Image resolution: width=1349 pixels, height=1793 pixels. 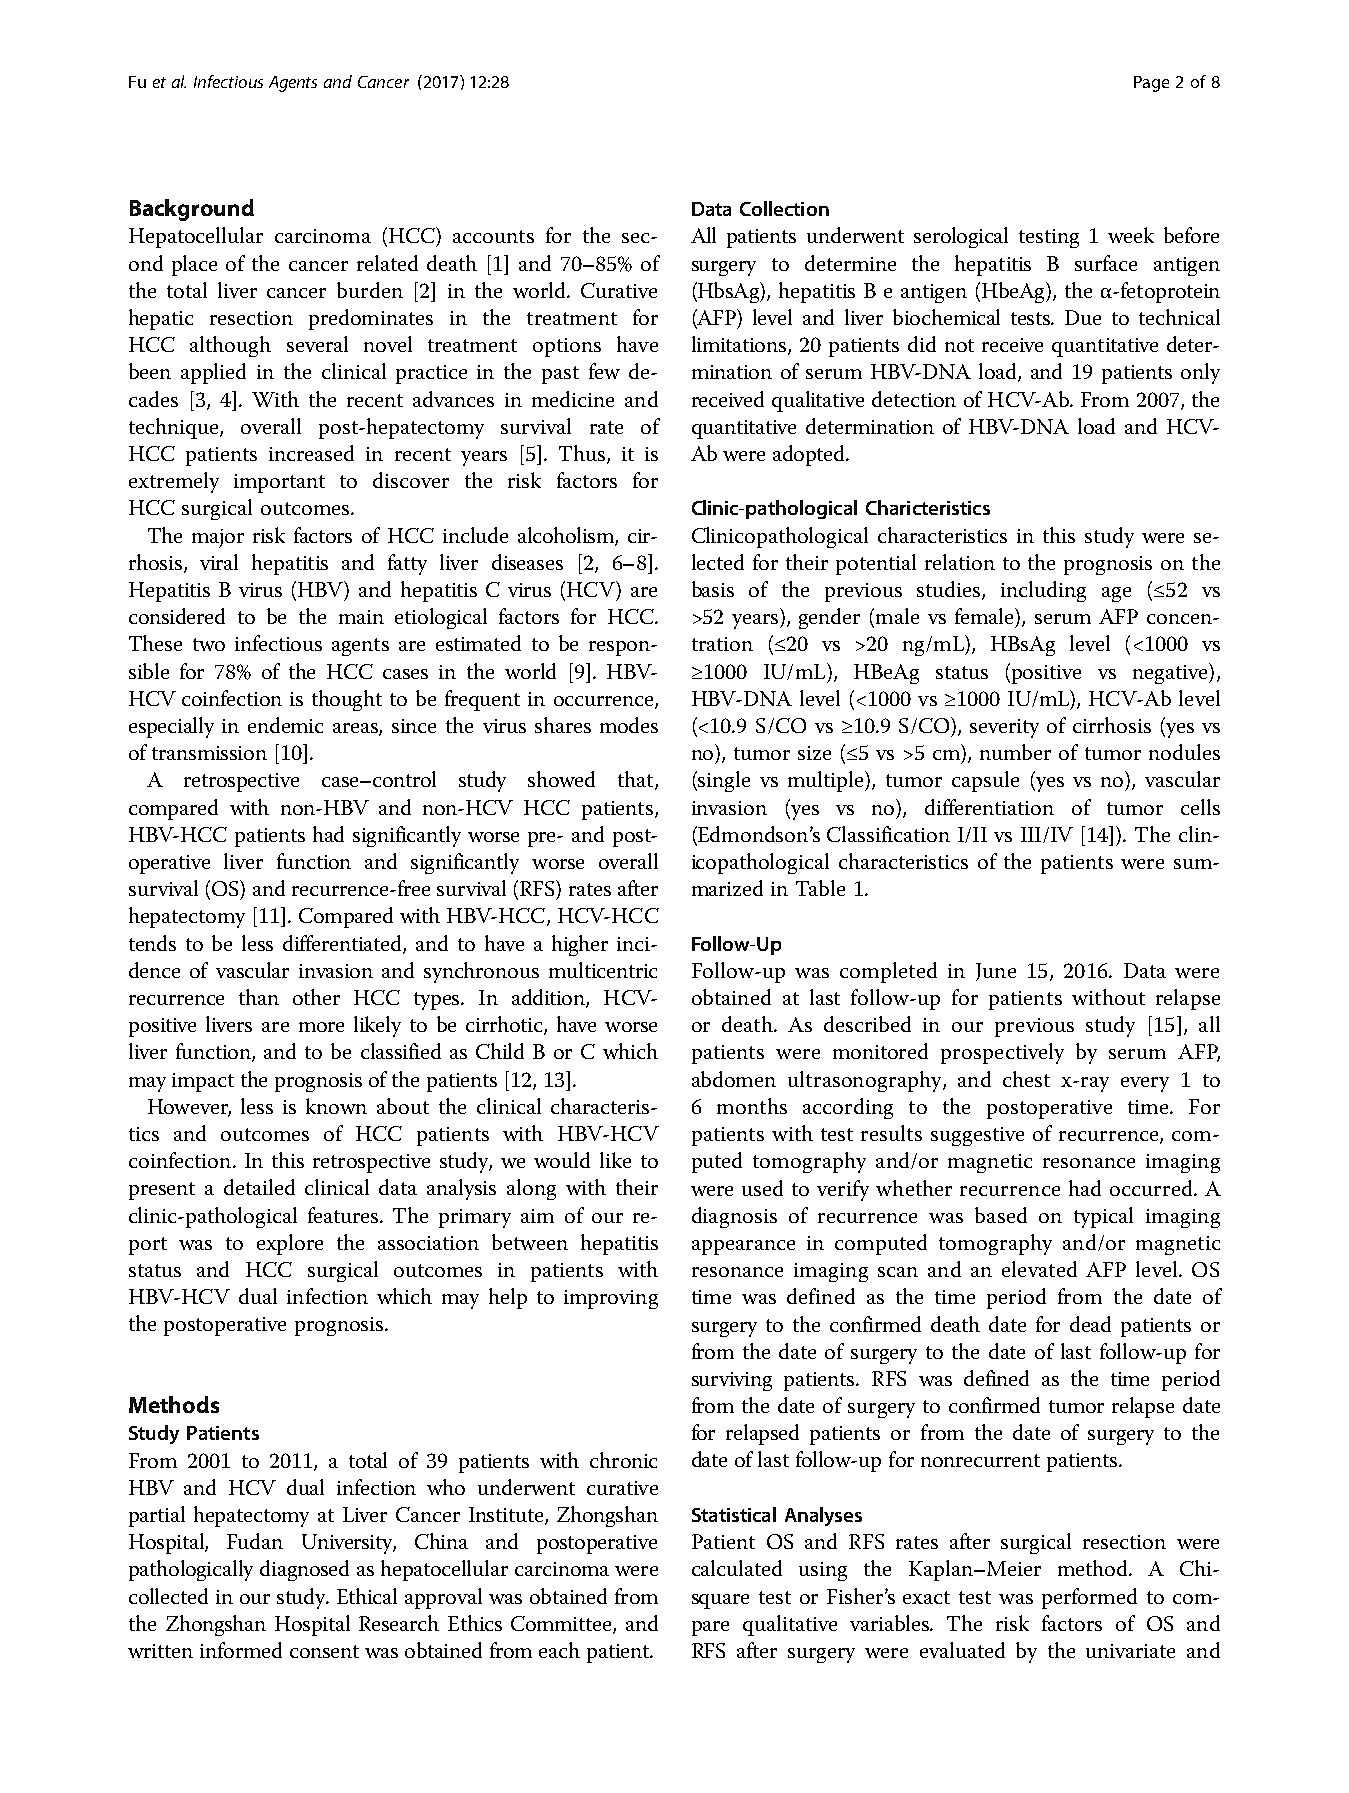 I want to click on diagnosed, so click(x=304, y=1570).
